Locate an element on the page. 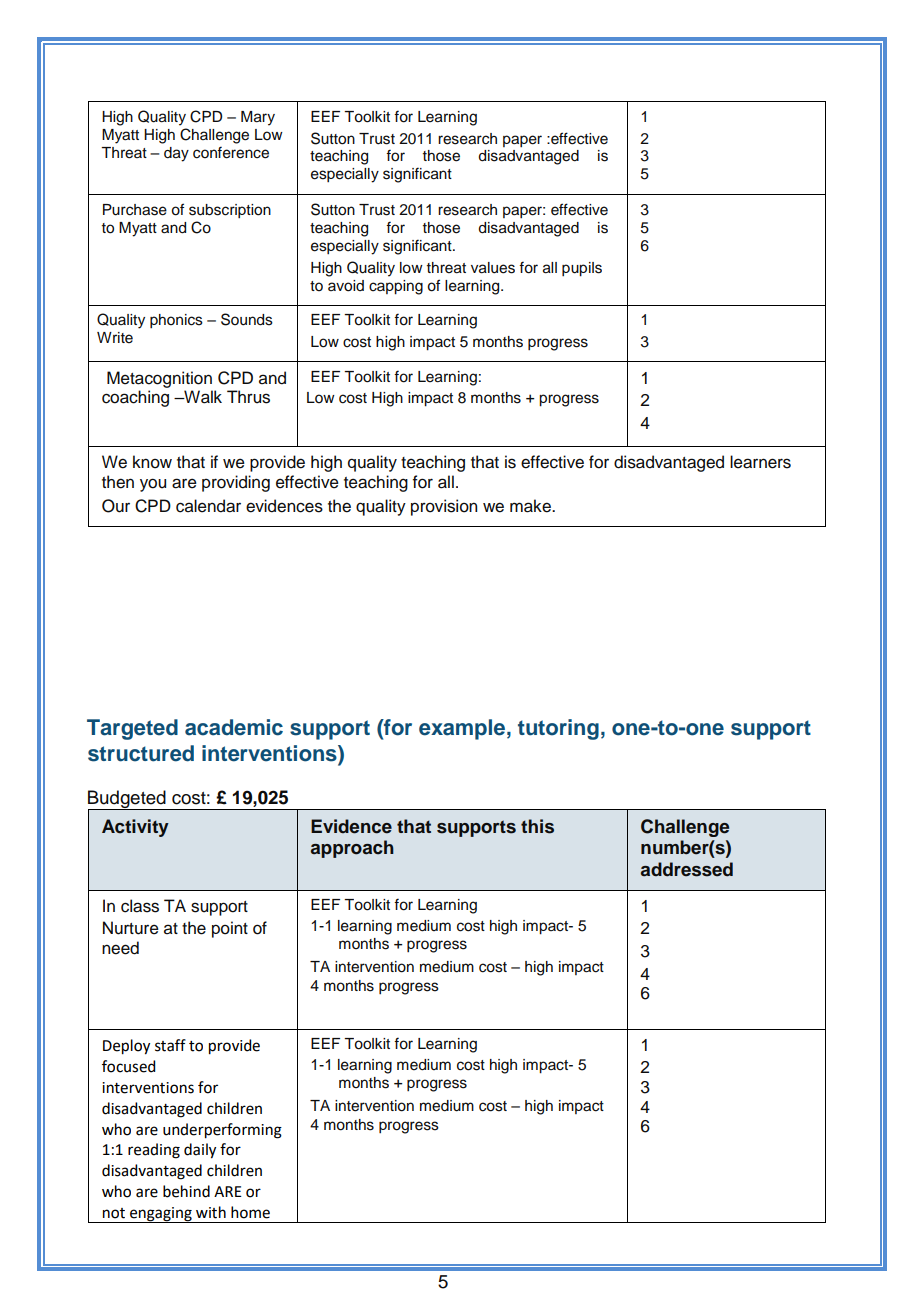 The height and width of the page is (1308, 924). pupils is located at coordinates (582, 269).
